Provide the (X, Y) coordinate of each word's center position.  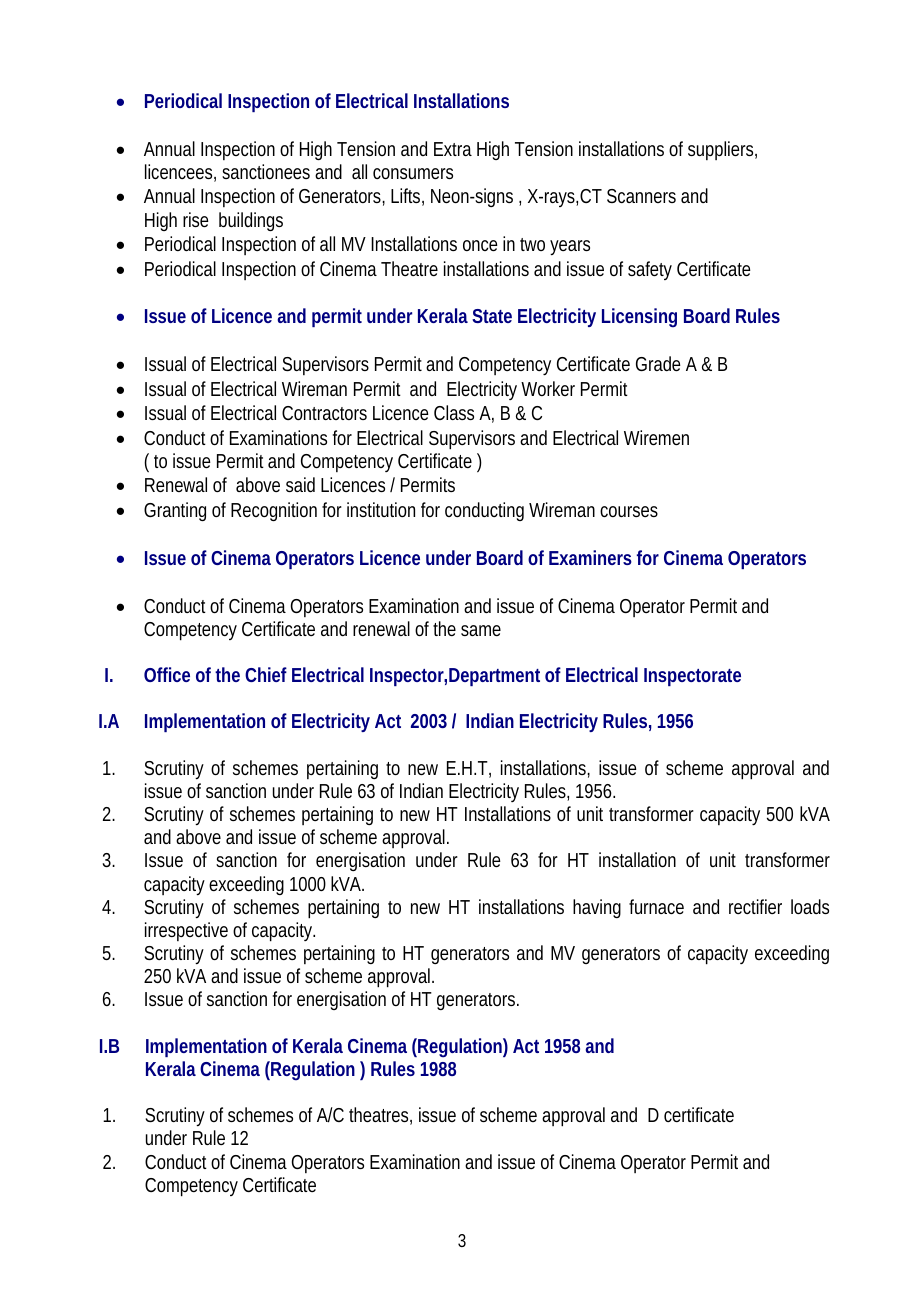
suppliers (720, 150)
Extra (453, 149)
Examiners (590, 557)
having (597, 908)
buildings (251, 221)
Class (454, 412)
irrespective (186, 931)
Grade (658, 363)
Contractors (324, 413)
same (481, 630)
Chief (266, 674)
